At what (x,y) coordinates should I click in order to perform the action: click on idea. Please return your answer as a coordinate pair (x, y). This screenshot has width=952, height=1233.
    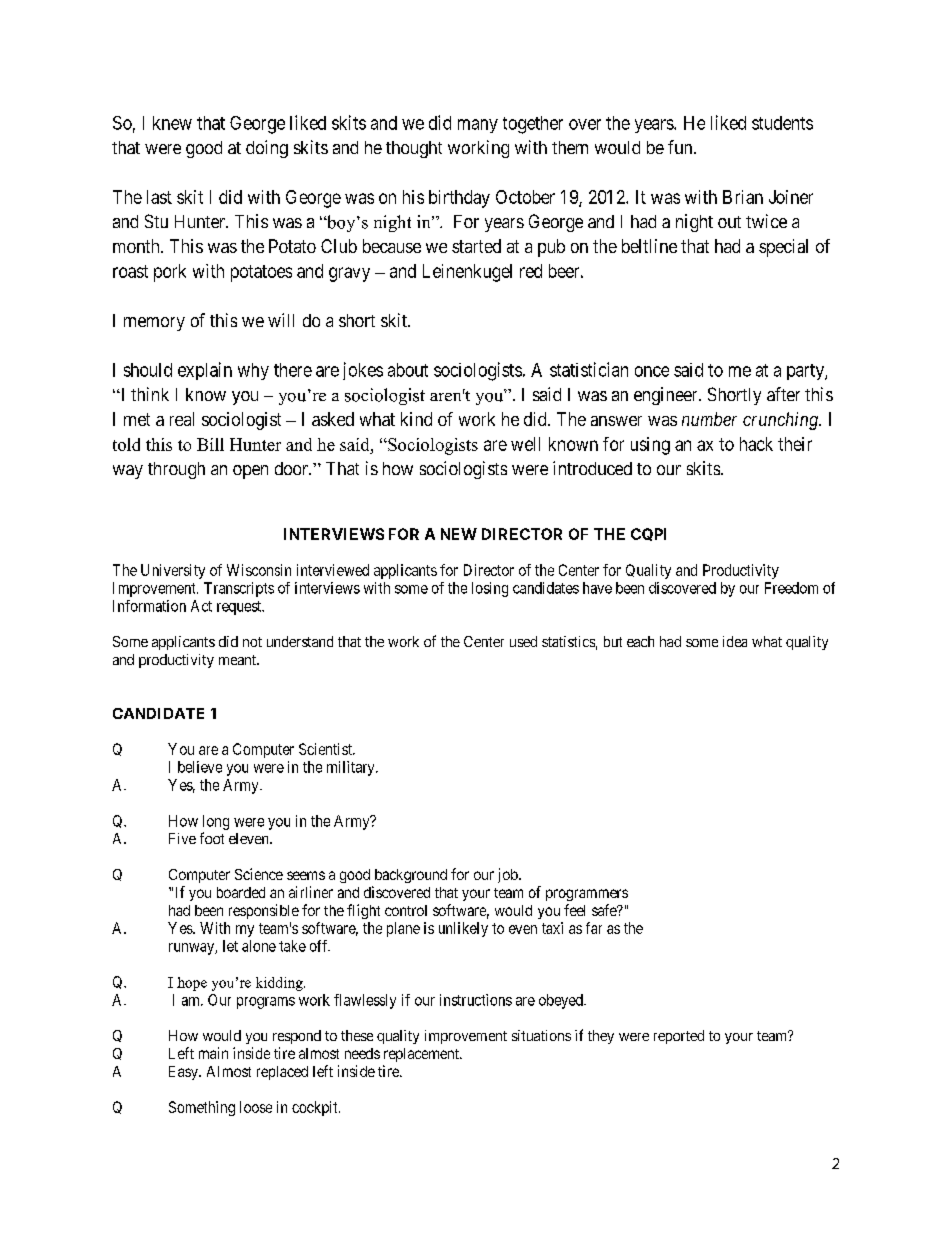
    Looking at the image, I should click on (735, 641).
